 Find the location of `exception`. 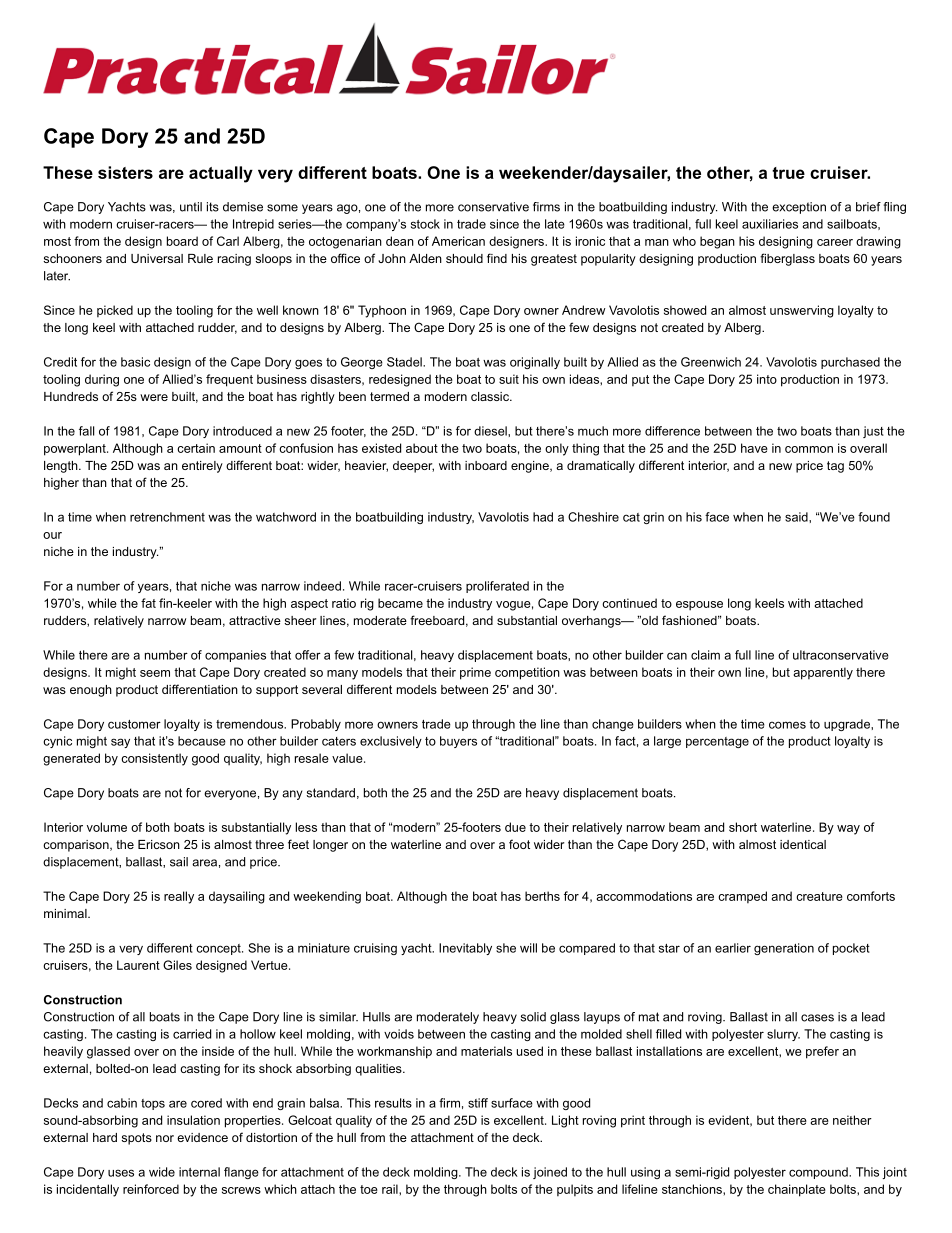

exception is located at coordinates (799, 208).
